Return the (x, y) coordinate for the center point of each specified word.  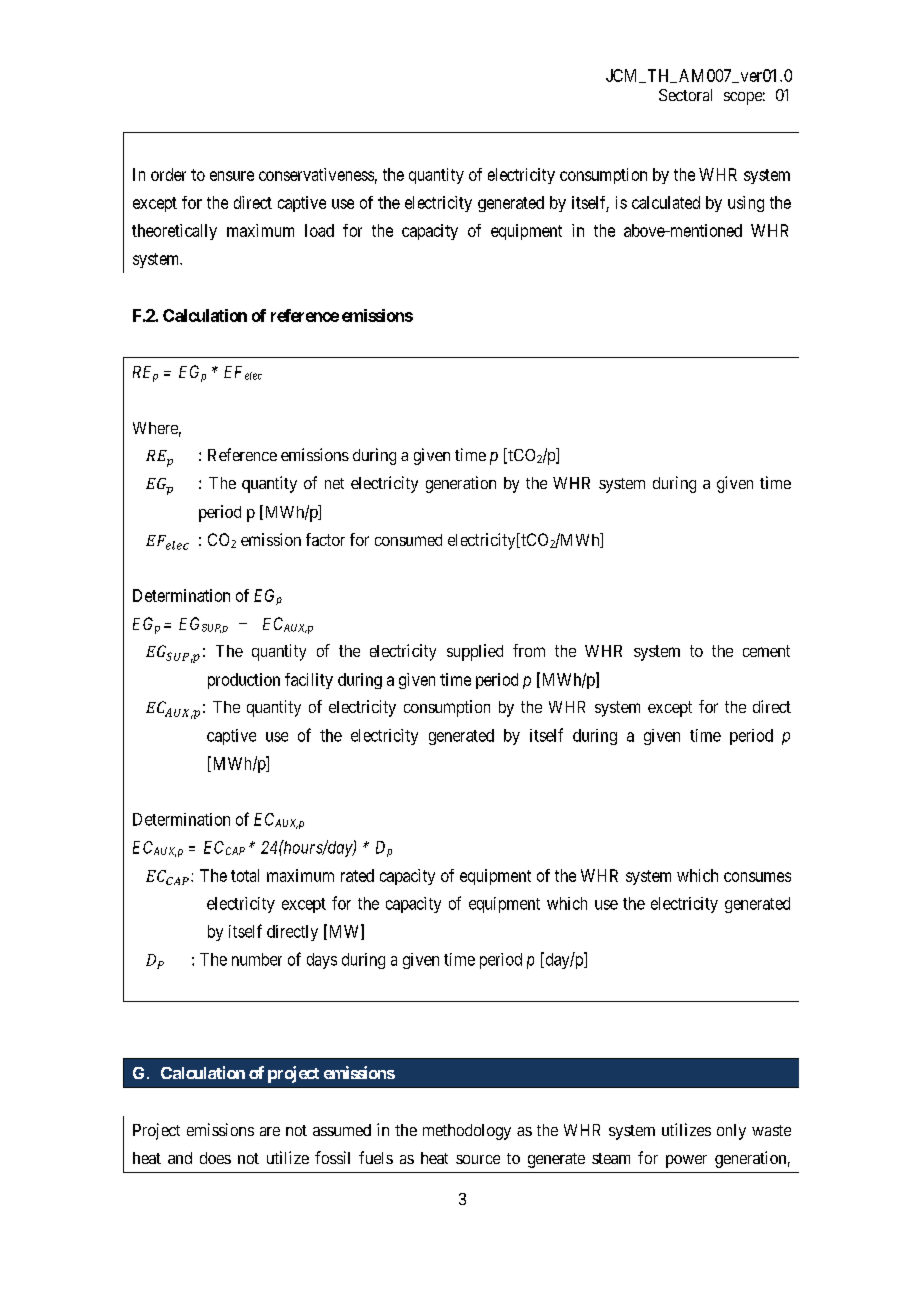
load (319, 230)
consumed (408, 540)
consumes (757, 877)
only (731, 1132)
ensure (232, 176)
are (270, 1131)
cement (766, 651)
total (245, 875)
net (334, 483)
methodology (467, 1132)
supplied (475, 652)
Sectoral (685, 95)
